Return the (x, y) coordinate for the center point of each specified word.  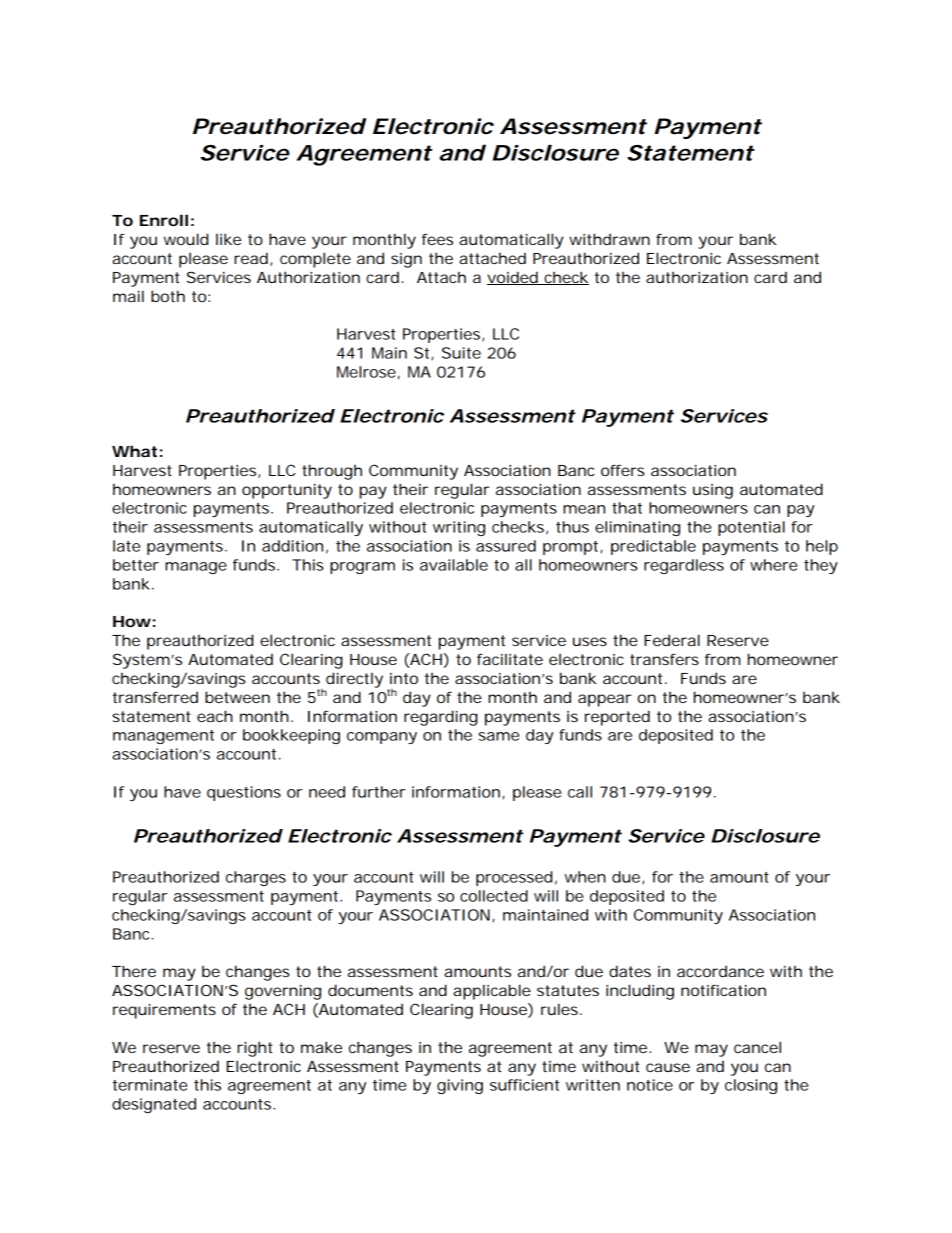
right (255, 1049)
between (237, 697)
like (228, 239)
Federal (672, 640)
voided (513, 278)
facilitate (510, 659)
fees (437, 239)
